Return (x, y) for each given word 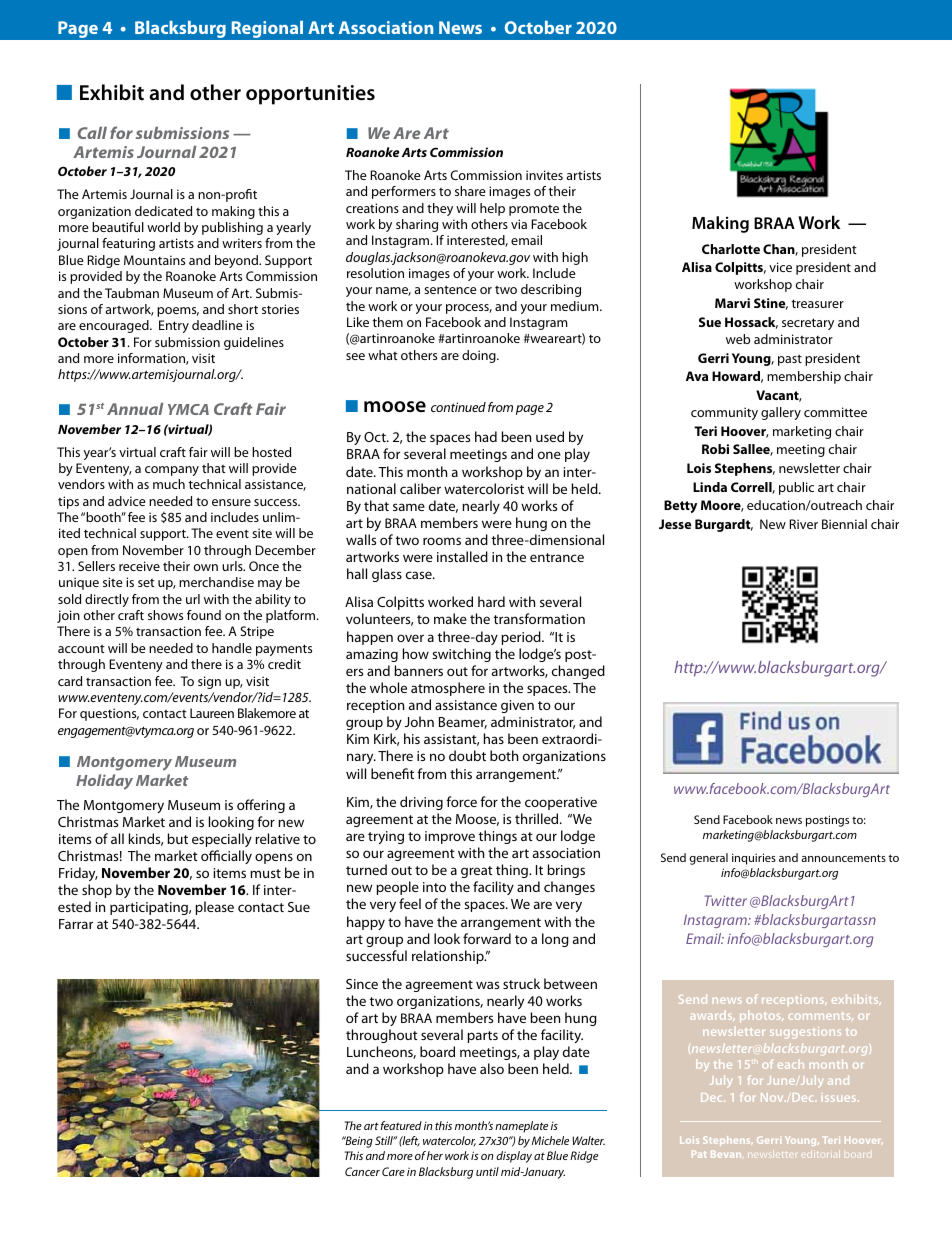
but (177, 838)
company (172, 471)
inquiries (754, 859)
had (486, 436)
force (461, 801)
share (470, 191)
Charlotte (731, 249)
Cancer (362, 1171)
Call (92, 133)
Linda (710, 487)
